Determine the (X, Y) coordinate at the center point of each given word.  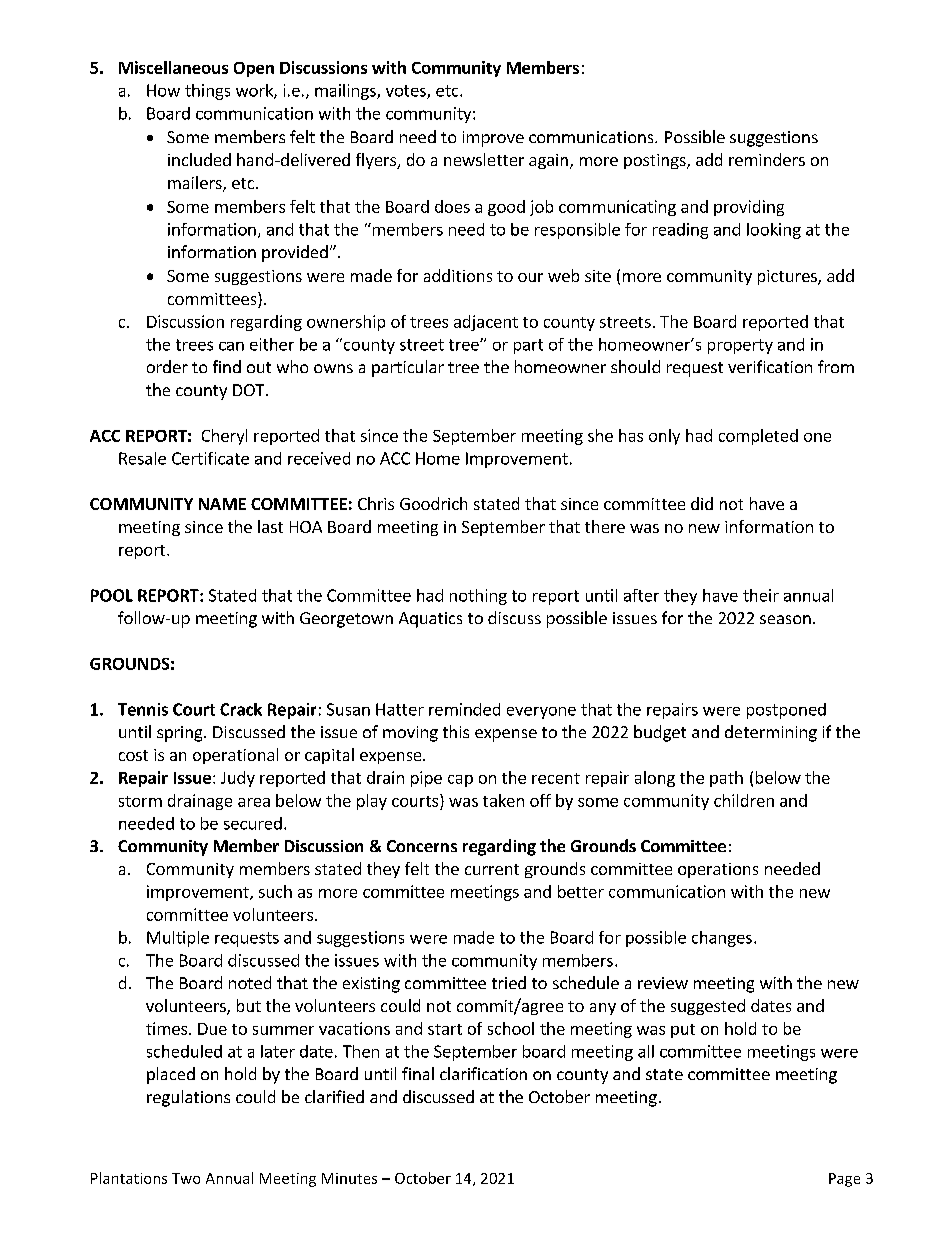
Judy (238, 779)
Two (186, 1178)
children (744, 800)
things (207, 92)
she (600, 435)
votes (407, 92)
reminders (767, 159)
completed (758, 437)
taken (503, 800)
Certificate (210, 458)
